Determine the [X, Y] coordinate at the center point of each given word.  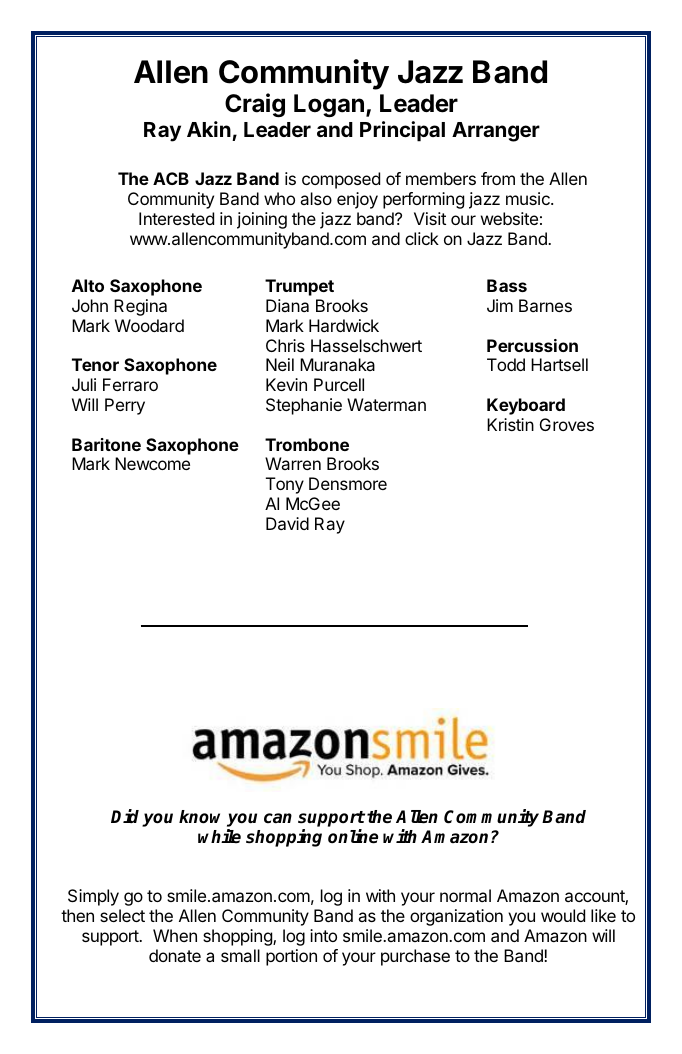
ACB [171, 178]
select [122, 915]
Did [127, 817]
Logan [329, 105]
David [287, 523]
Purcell [339, 384]
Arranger [496, 132]
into [323, 935]
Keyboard [526, 406]
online [353, 836]
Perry [125, 406]
